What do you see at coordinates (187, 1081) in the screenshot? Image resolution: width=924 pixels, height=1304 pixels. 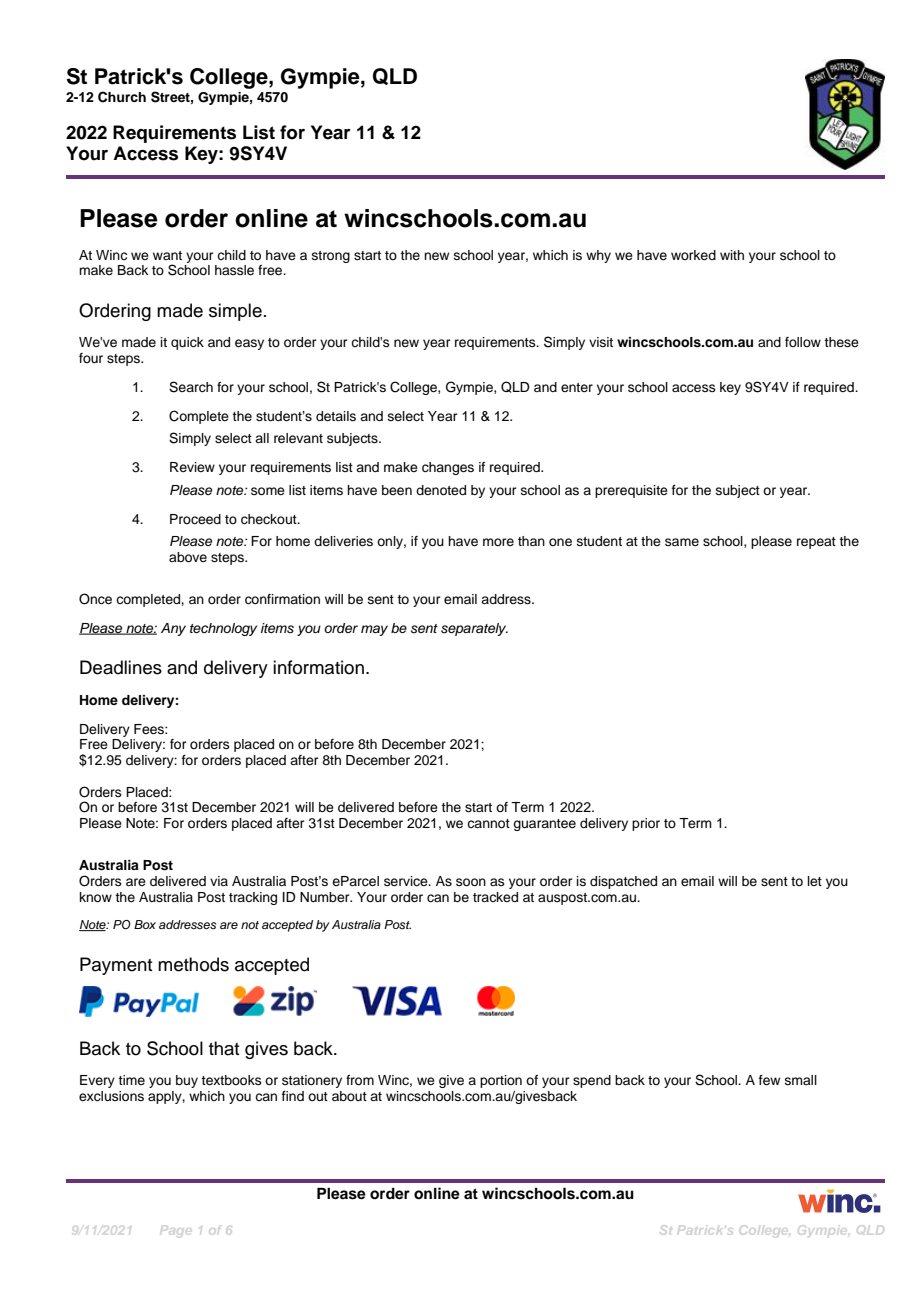 I see `buy` at bounding box center [187, 1081].
